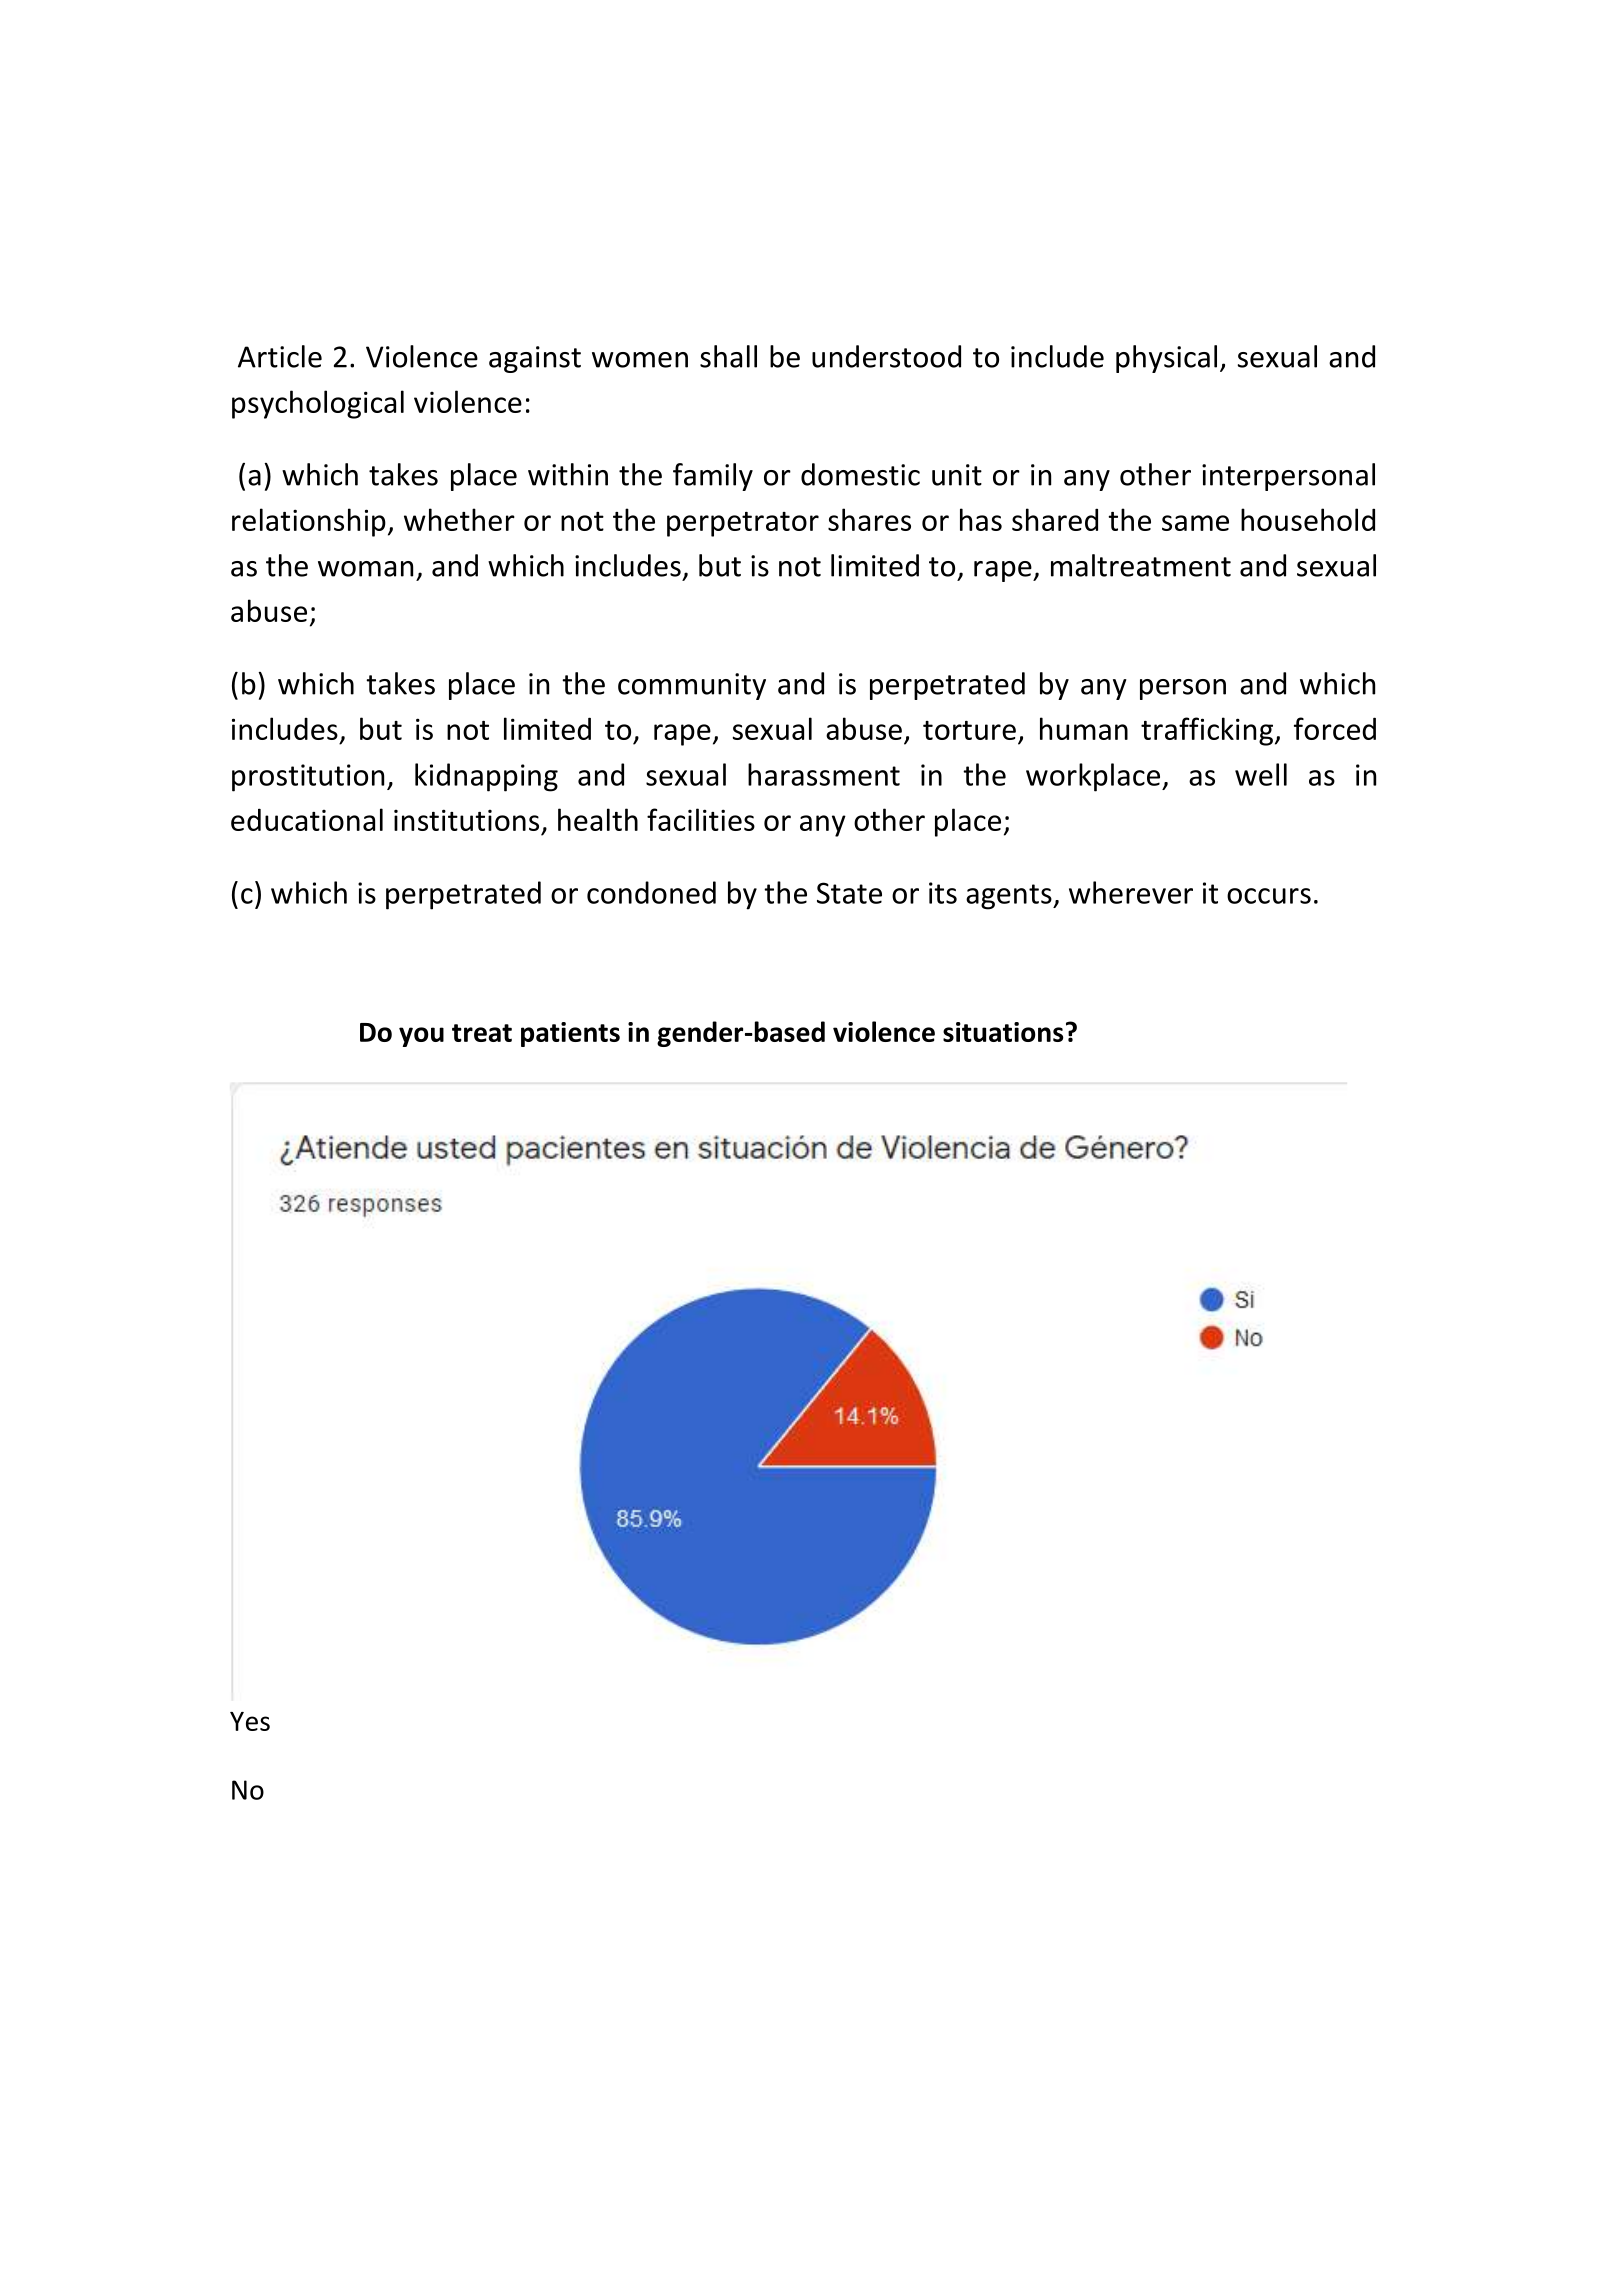 Image resolution: width=1608 pixels, height=2274 pixels. What do you see at coordinates (1207, 731) in the screenshot?
I see `trafficking` at bounding box center [1207, 731].
